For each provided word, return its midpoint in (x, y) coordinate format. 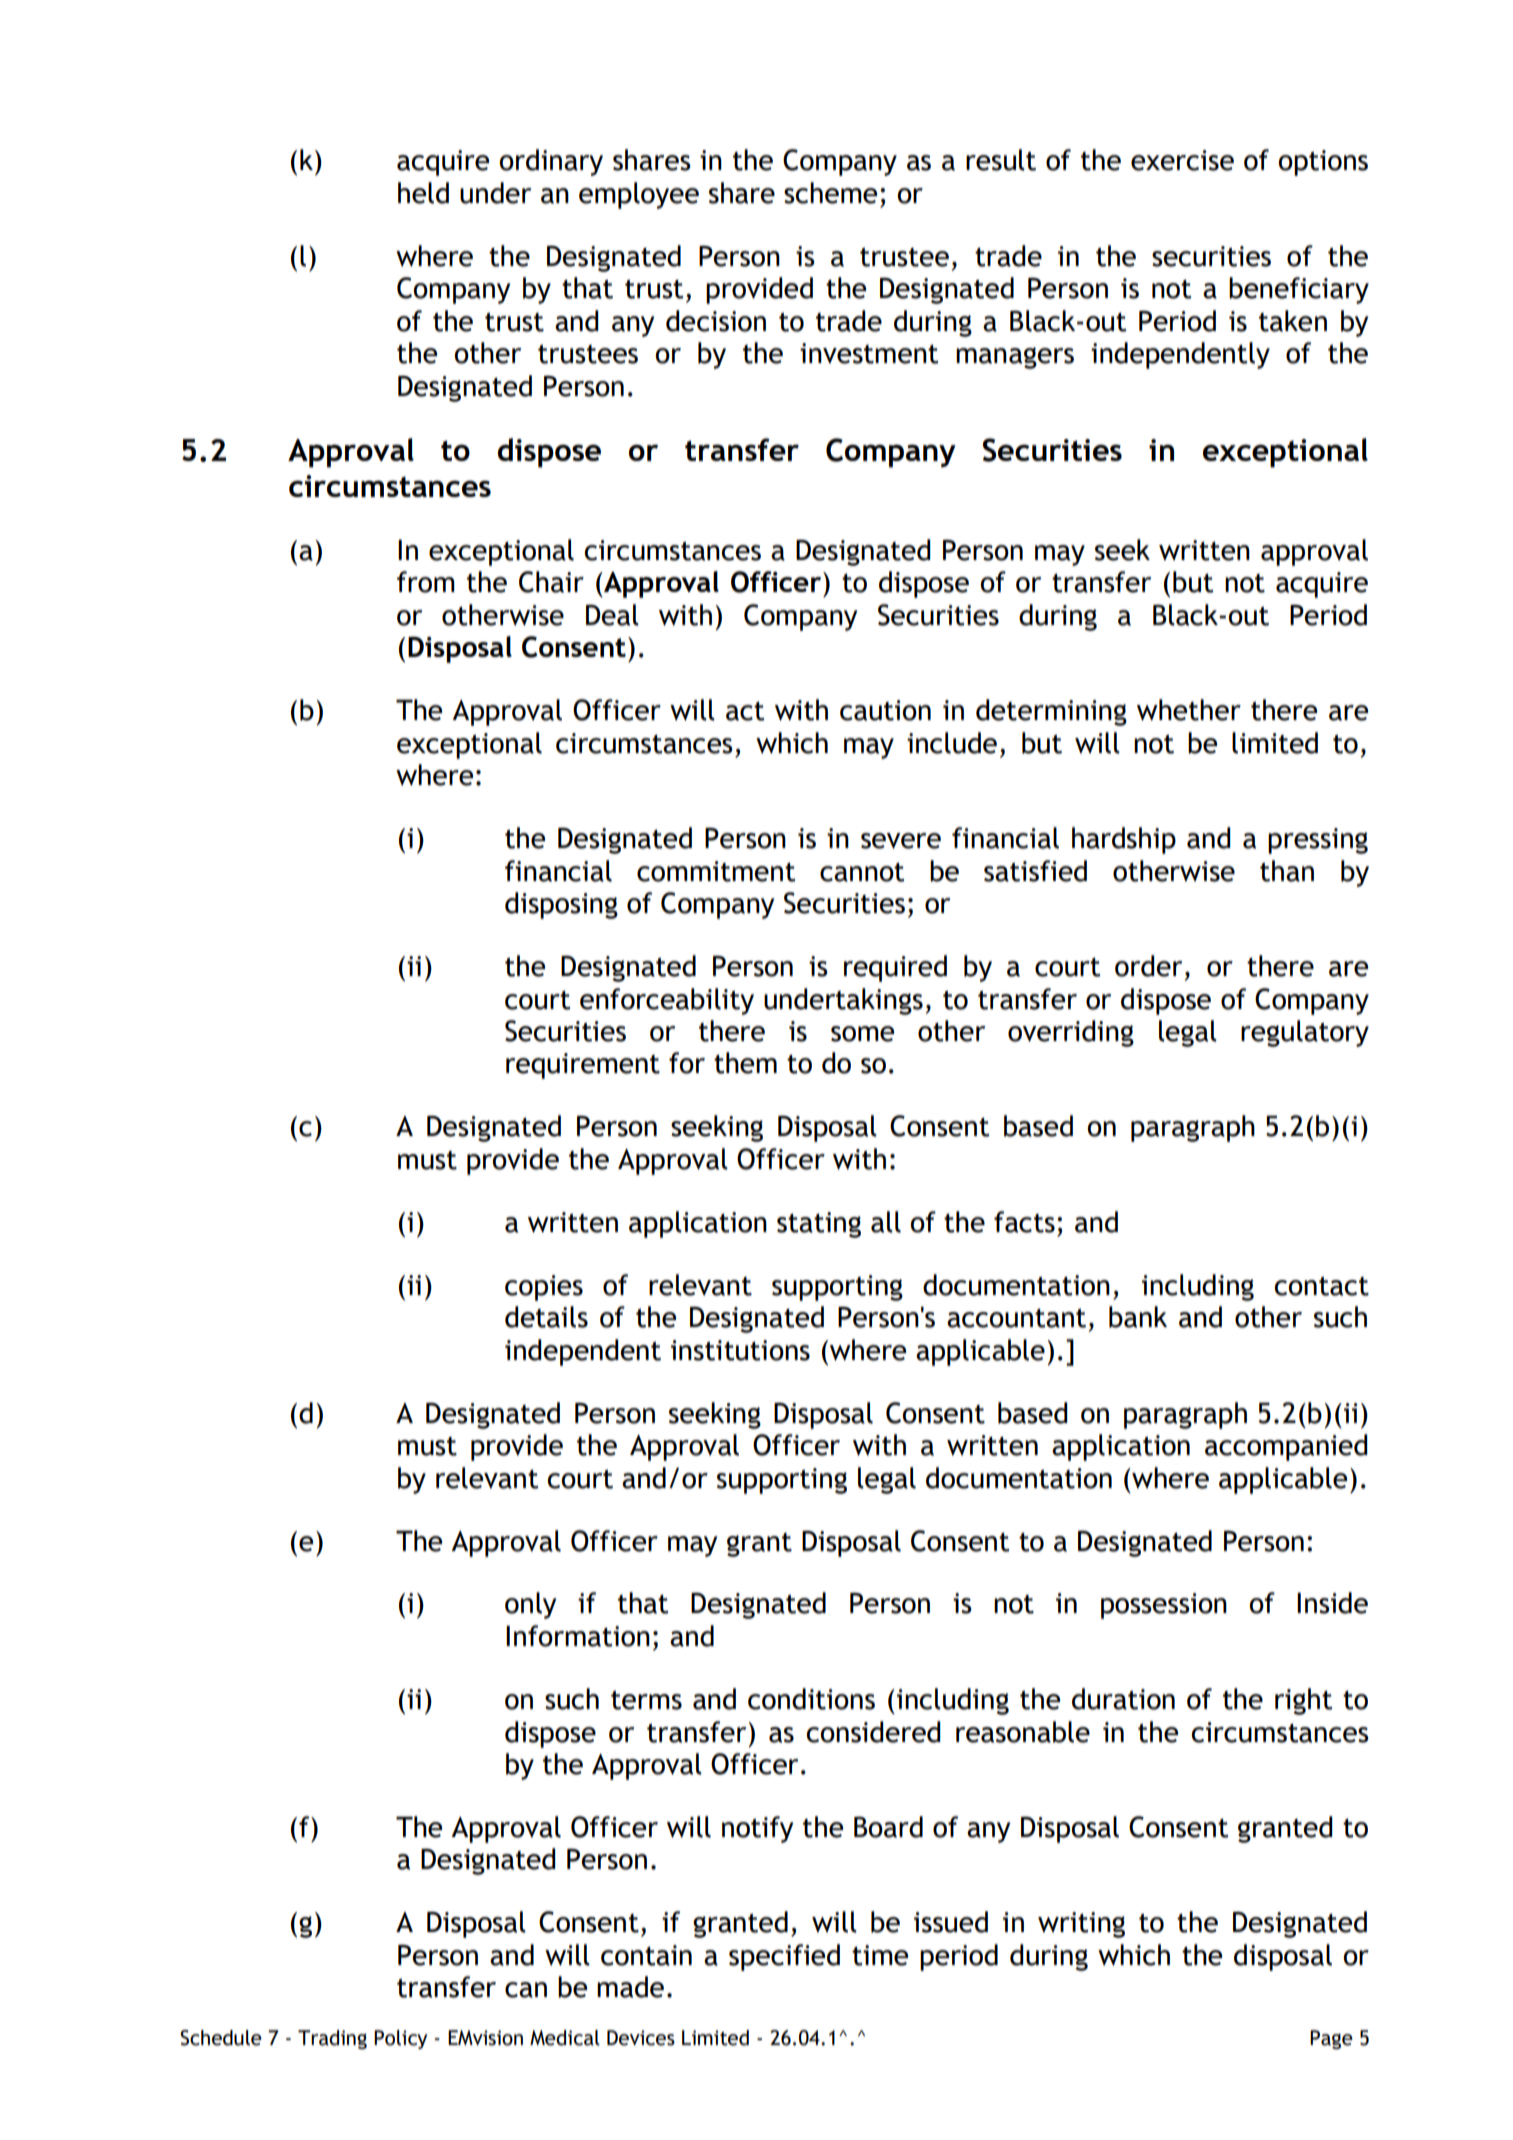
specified (784, 1957)
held (423, 193)
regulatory (1305, 1033)
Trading (332, 2039)
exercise (1182, 160)
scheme (830, 193)
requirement (583, 1066)
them (745, 1063)
